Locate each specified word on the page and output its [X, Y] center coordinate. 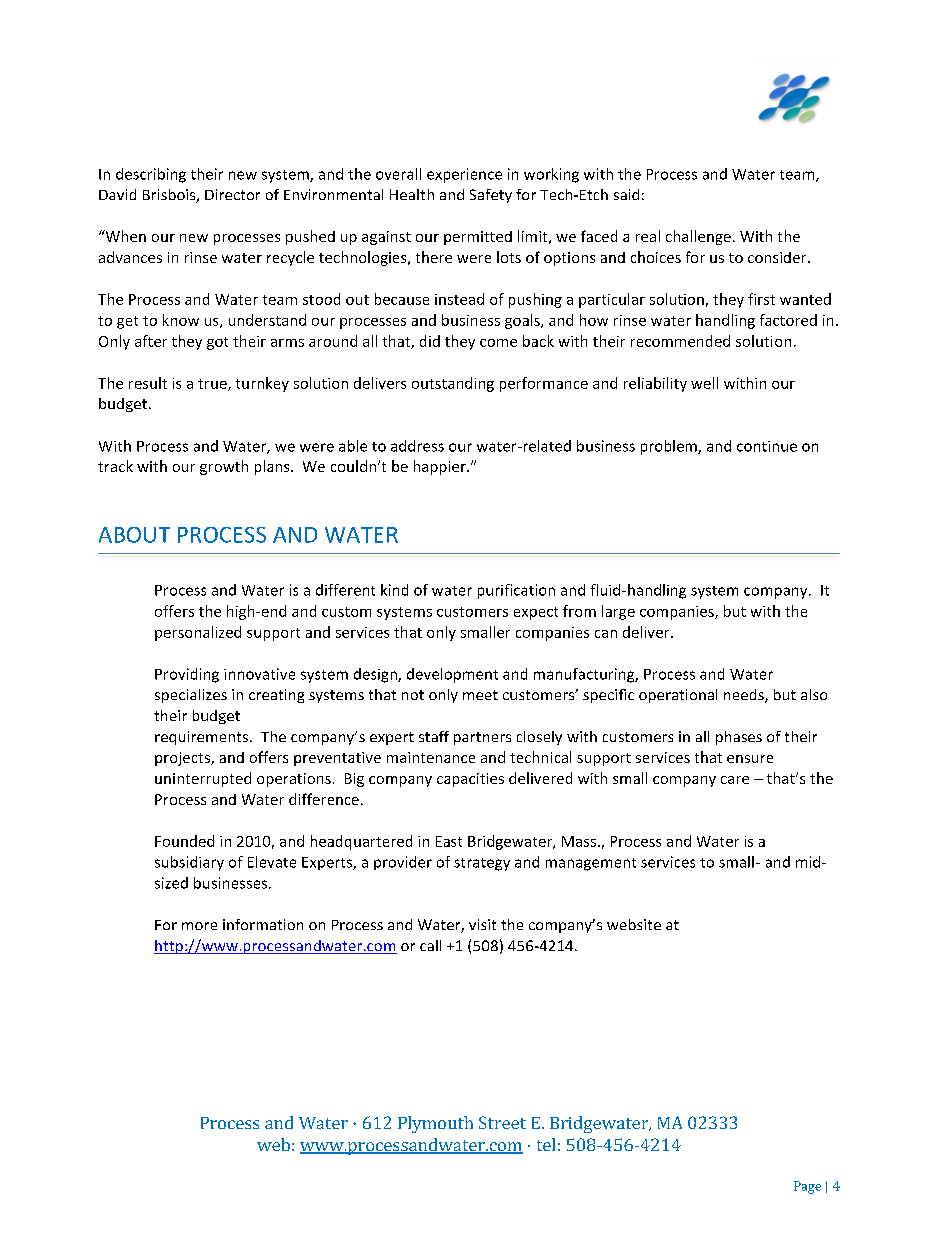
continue [767, 446]
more [199, 926]
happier [441, 467]
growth [224, 467]
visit [482, 924]
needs [745, 696]
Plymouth [435, 1124]
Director [232, 194]
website [634, 924]
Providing [187, 675]
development [452, 675]
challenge [698, 237]
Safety [491, 196]
